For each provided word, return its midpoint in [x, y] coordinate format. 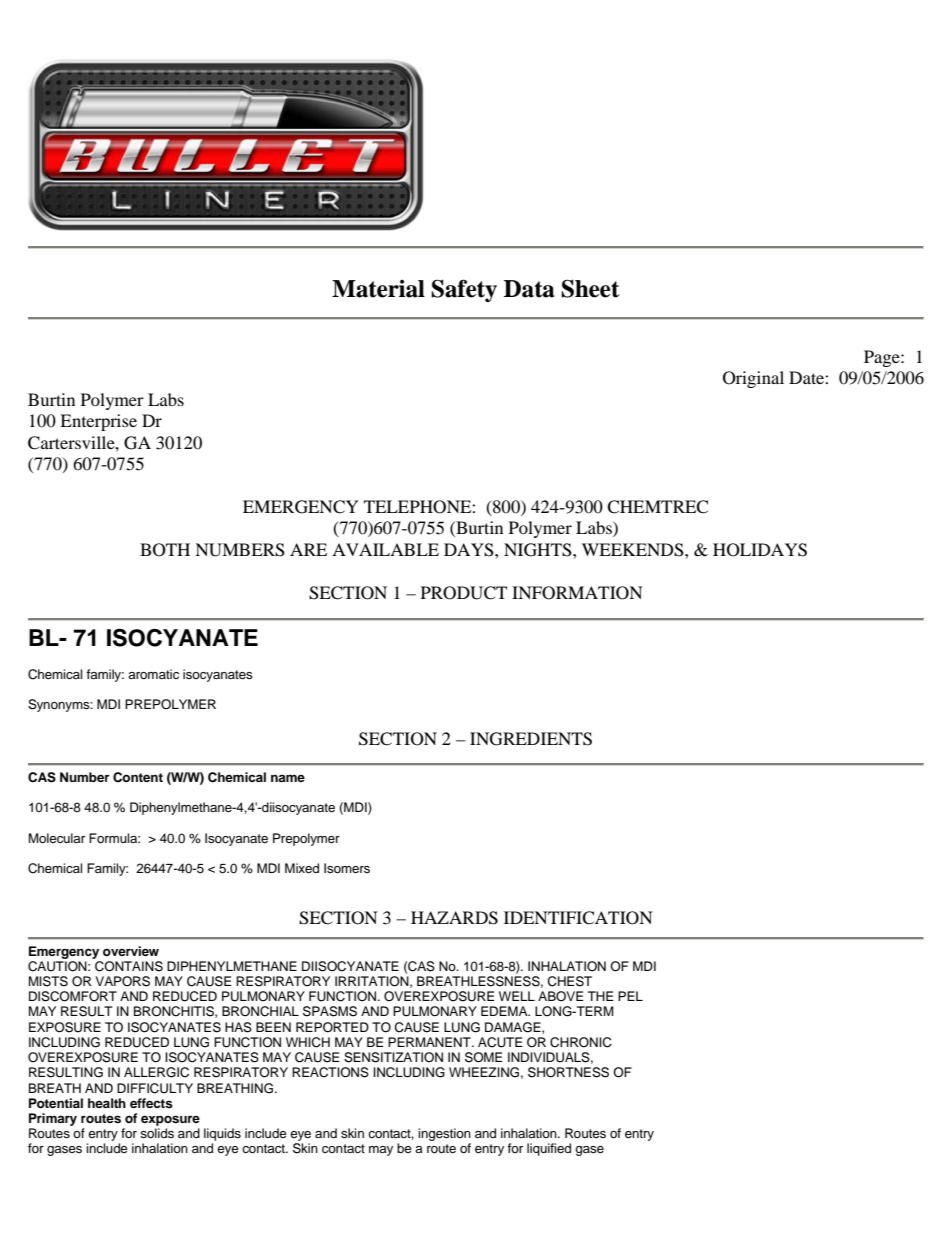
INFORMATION [577, 593]
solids [157, 1133]
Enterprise [98, 422]
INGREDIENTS [531, 739]
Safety [464, 290]
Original [753, 379]
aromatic [153, 674]
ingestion [444, 1136]
